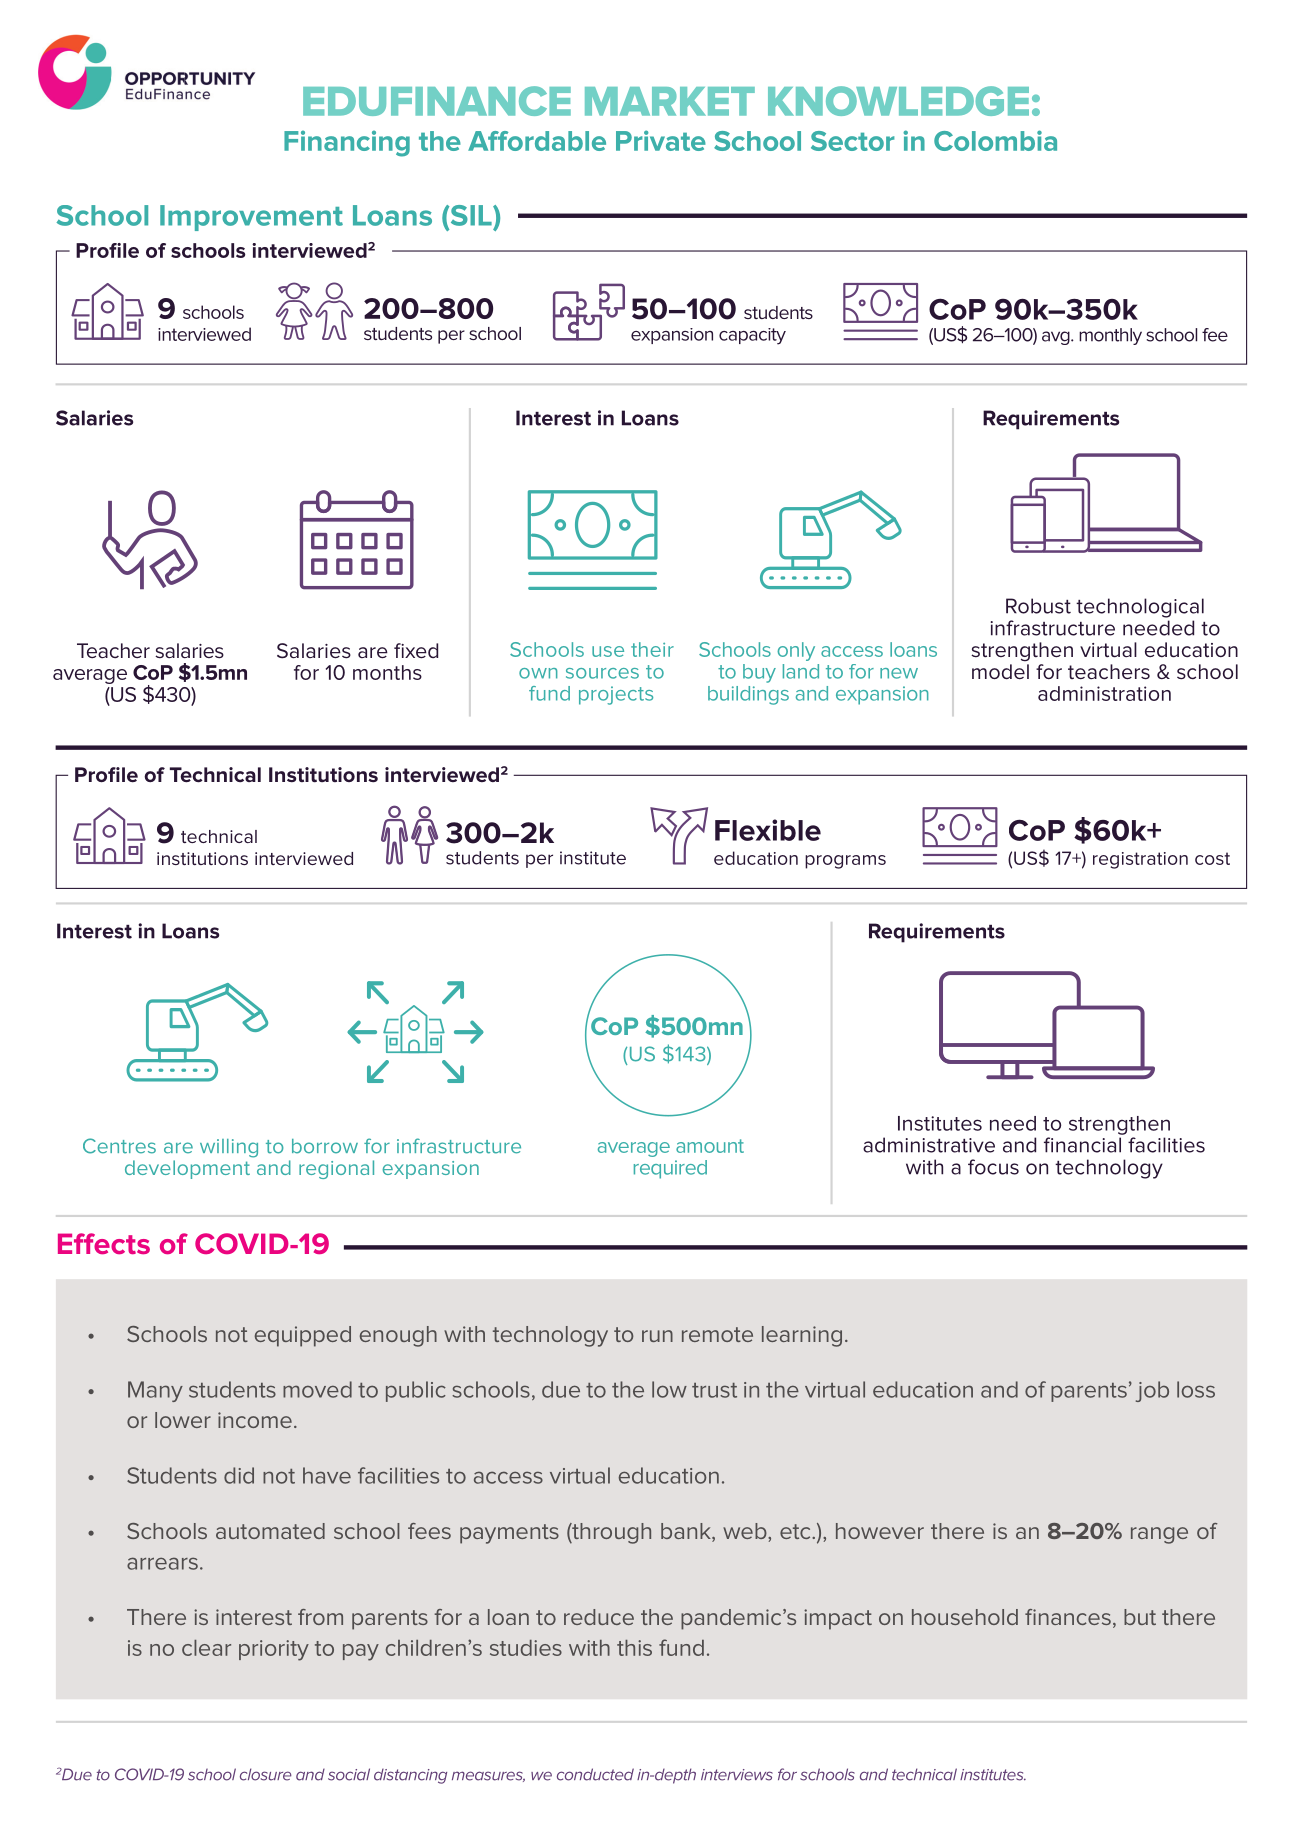 The image size is (1303, 1842). Describe the element at coordinates (768, 830) in the screenshot. I see `Flexible` at that location.
